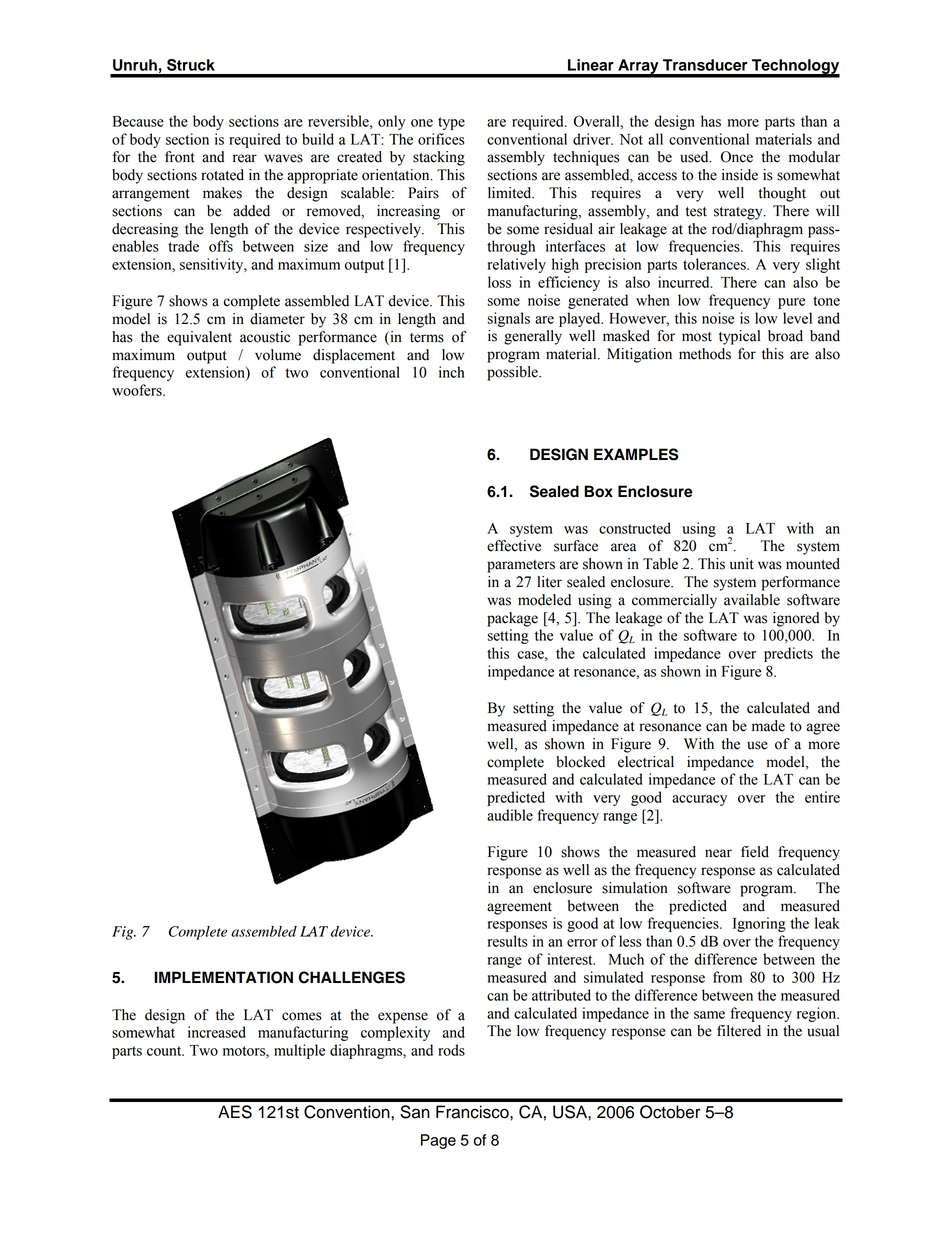 The height and width of the image is (1233, 952). Describe the element at coordinates (752, 600) in the image. I see `available` at that location.
